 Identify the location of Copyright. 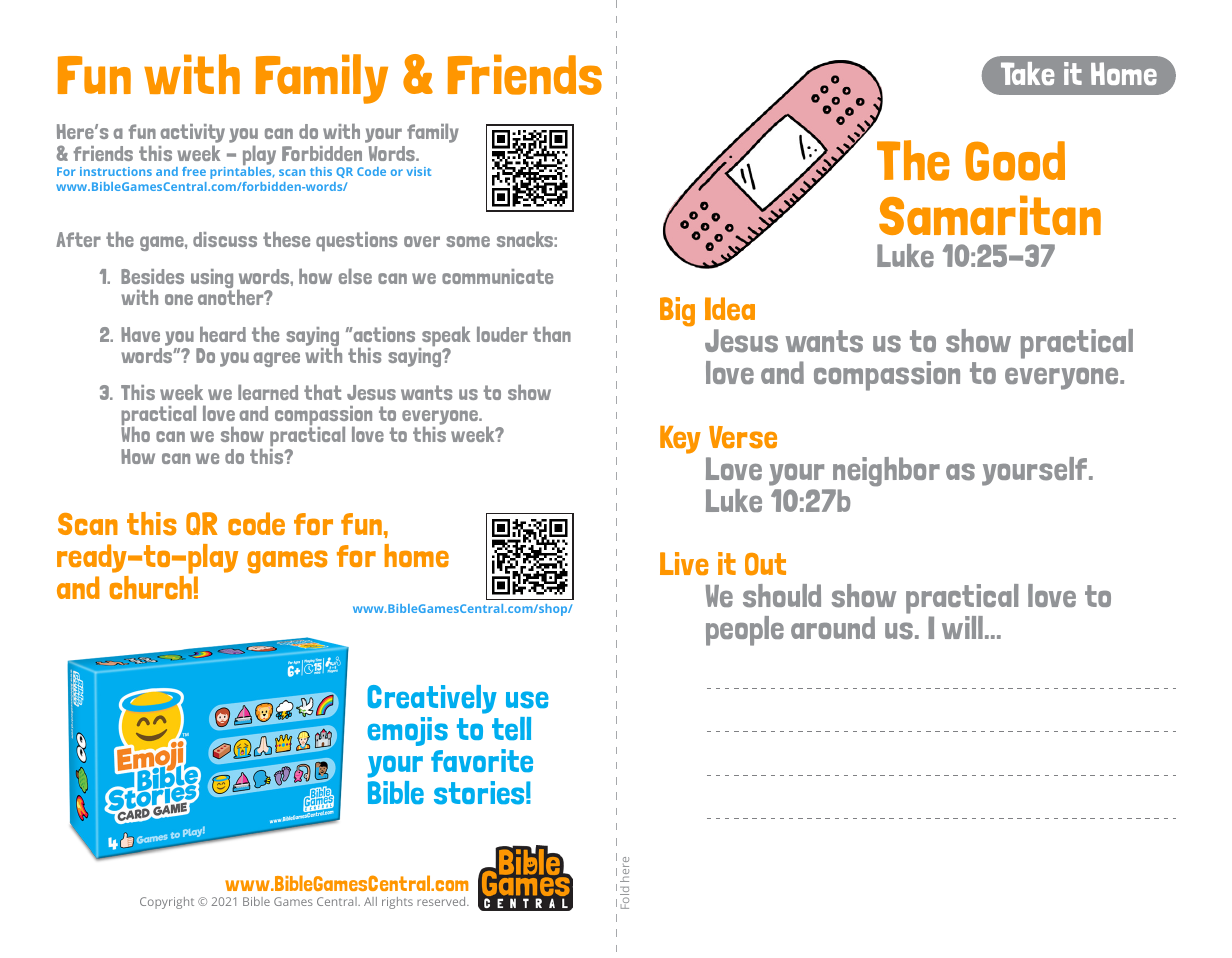
(167, 903).
